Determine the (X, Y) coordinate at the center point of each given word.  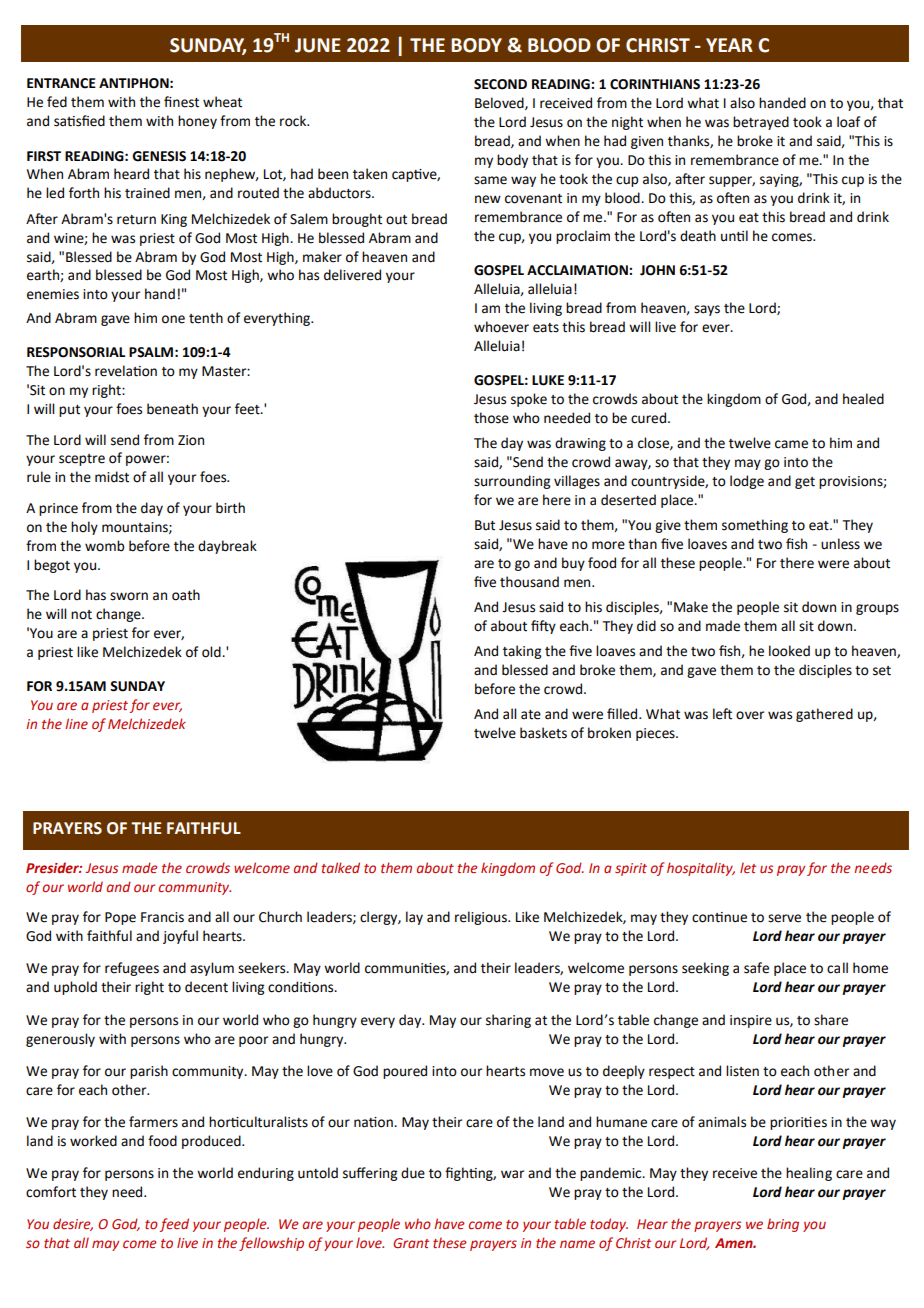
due (413, 1173)
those (491, 418)
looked (789, 651)
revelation (126, 371)
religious (482, 918)
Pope (120, 918)
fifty (543, 627)
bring (783, 1225)
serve (784, 918)
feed (174, 1225)
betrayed (761, 123)
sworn (129, 596)
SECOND (500, 84)
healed (863, 399)
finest (181, 102)
